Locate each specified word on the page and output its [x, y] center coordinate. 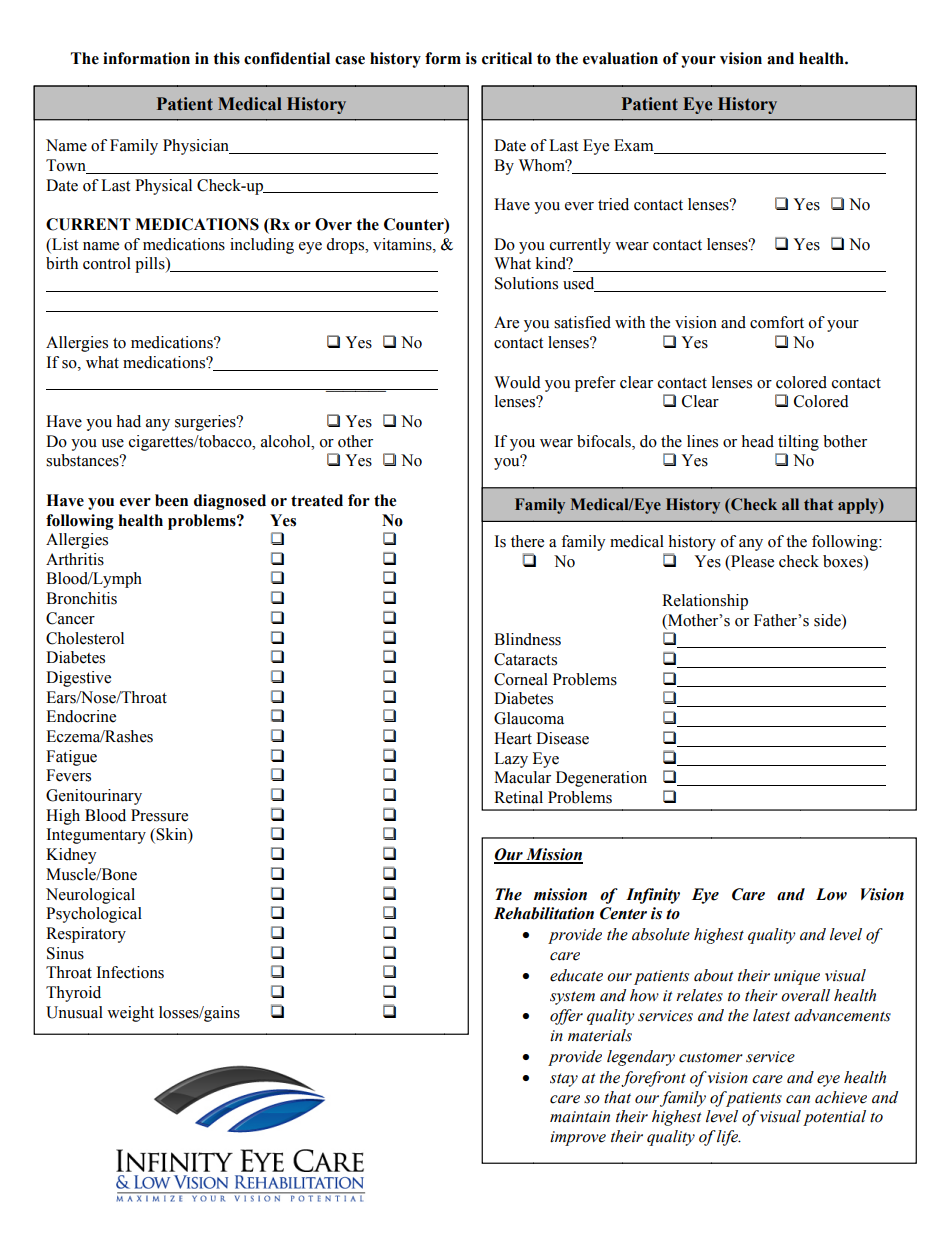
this [226, 58]
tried [613, 204]
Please [751, 561]
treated [317, 500]
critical [507, 58]
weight [130, 1014]
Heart [513, 738]
